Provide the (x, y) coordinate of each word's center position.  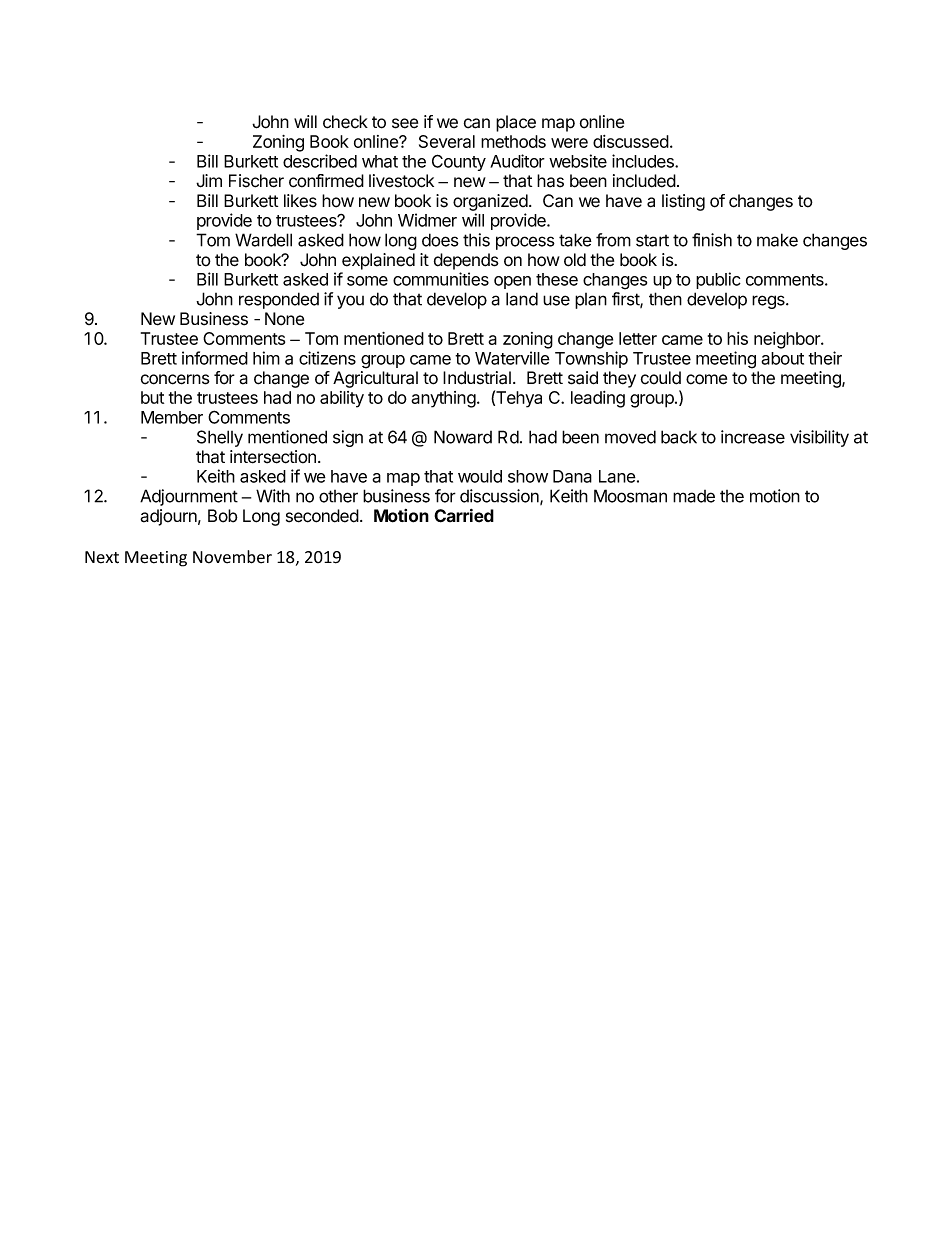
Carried (464, 516)
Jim (209, 181)
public (718, 280)
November (232, 557)
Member (172, 417)
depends (466, 261)
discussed (631, 141)
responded (279, 300)
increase (753, 437)
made (694, 496)
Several (447, 141)
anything (443, 399)
